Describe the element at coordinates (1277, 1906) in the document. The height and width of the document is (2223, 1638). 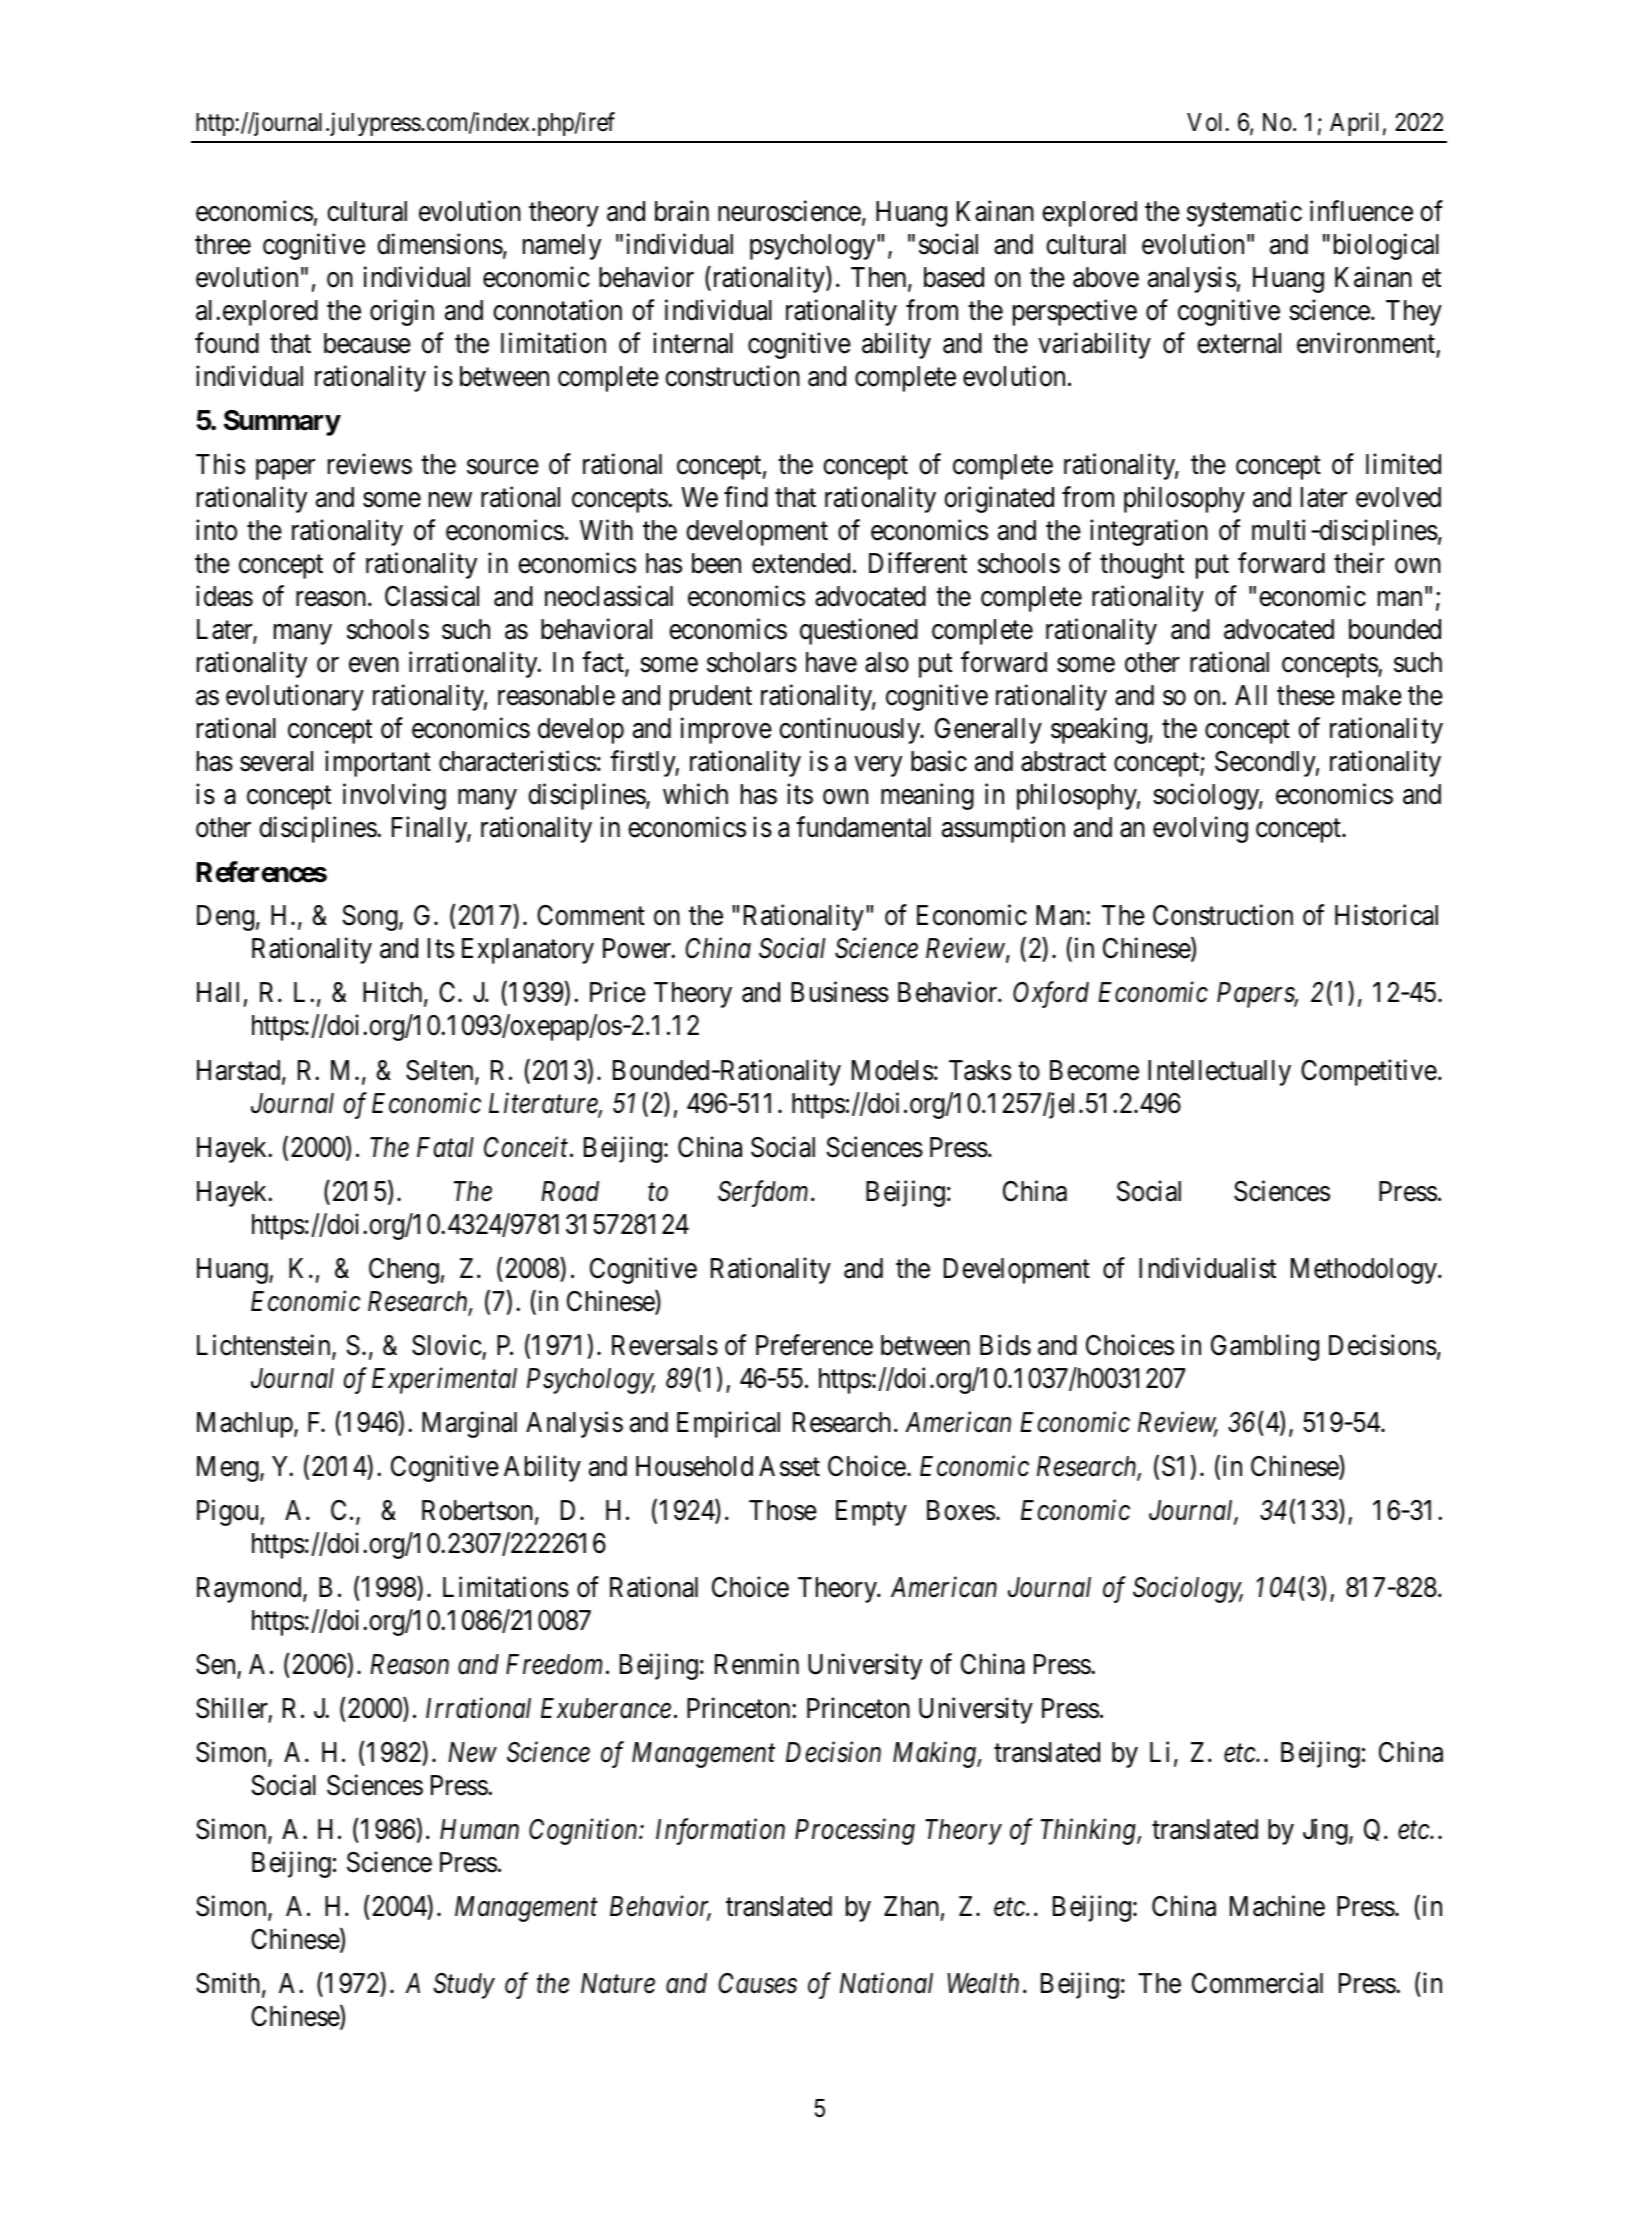
I see `Machine` at that location.
